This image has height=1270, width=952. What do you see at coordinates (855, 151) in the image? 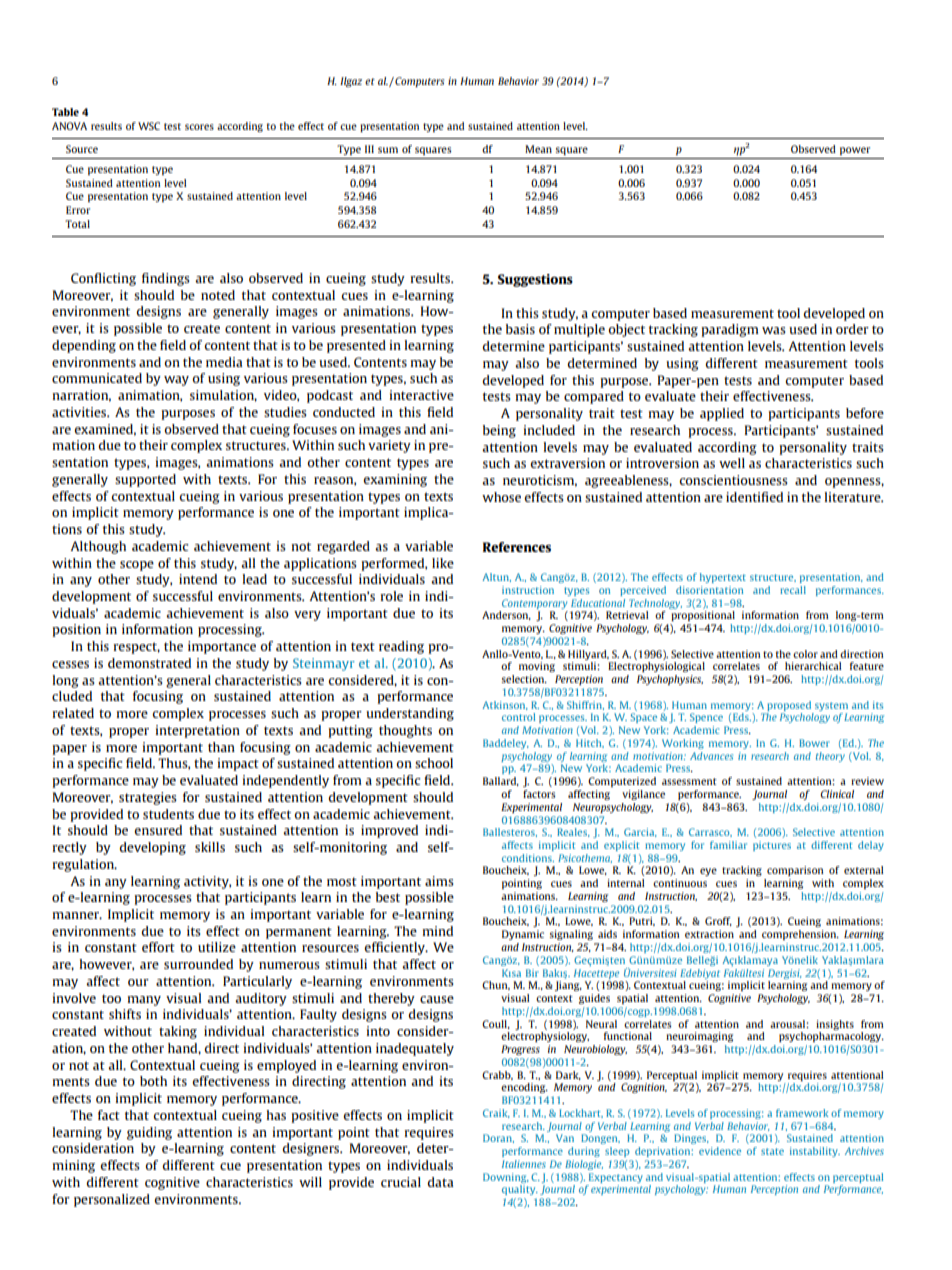
I see `power` at bounding box center [855, 151].
